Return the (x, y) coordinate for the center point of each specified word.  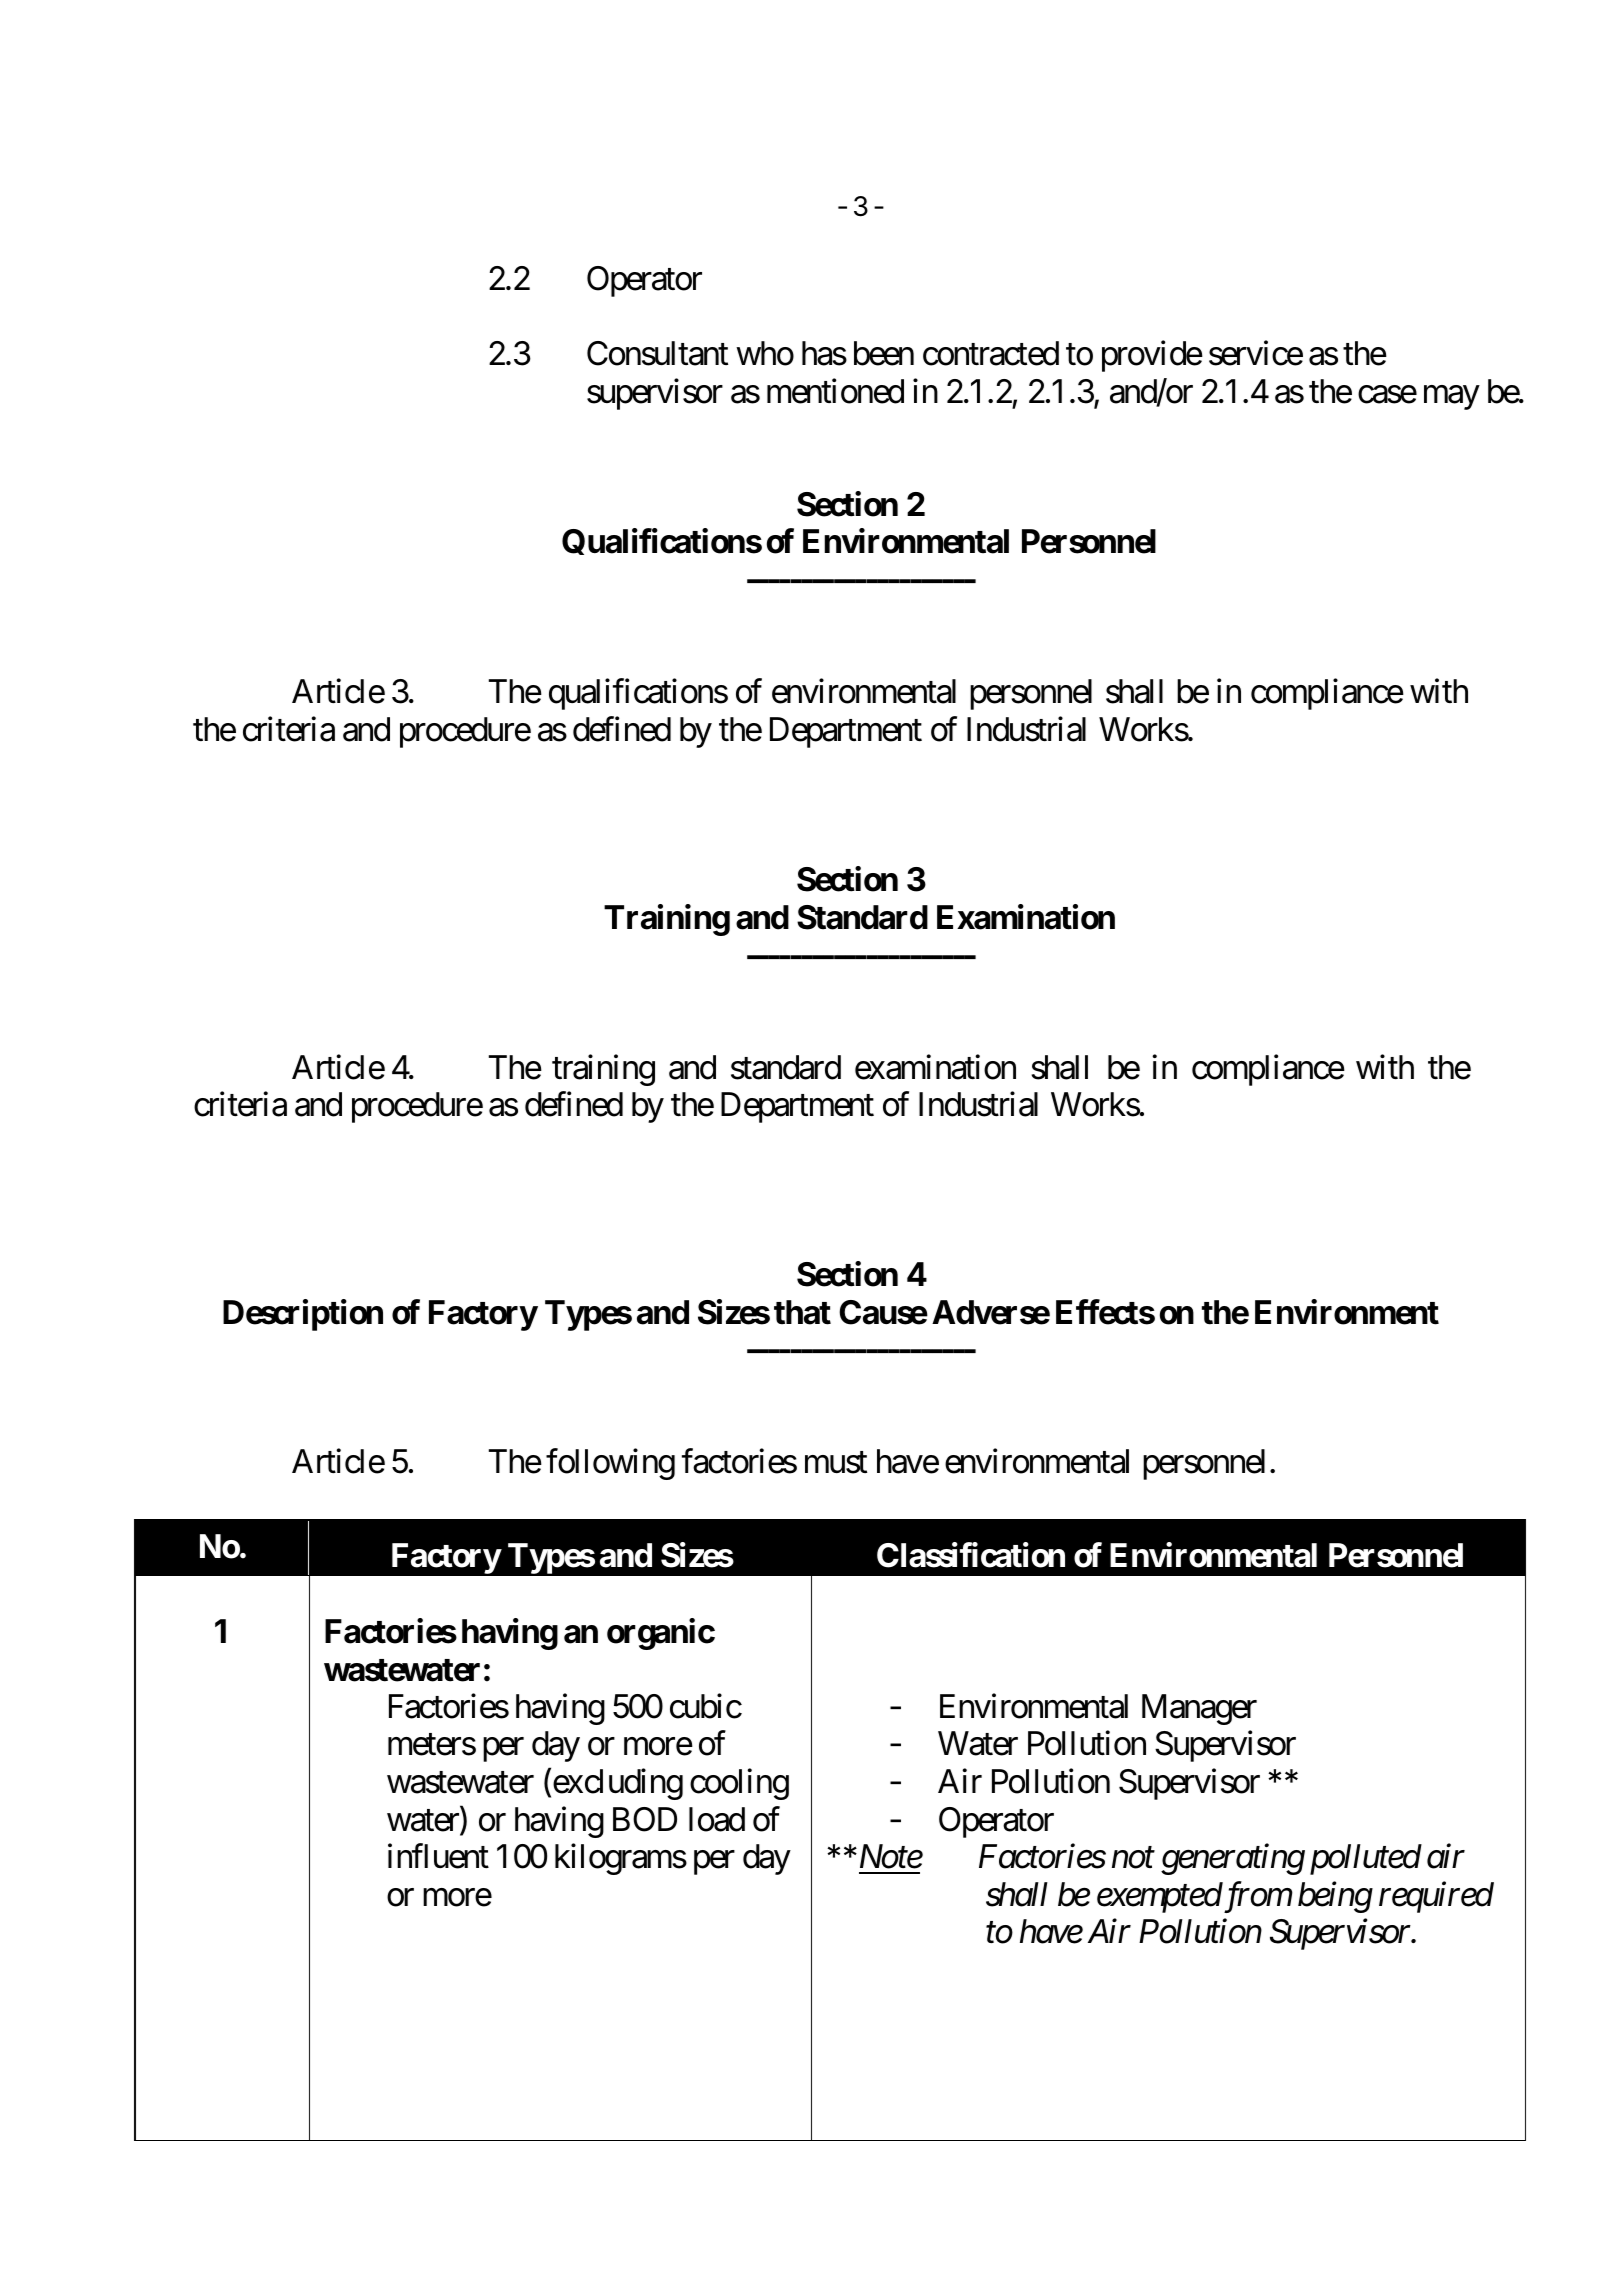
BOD (645, 1819)
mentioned (835, 391)
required (1436, 1897)
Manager (1199, 1709)
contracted (991, 353)
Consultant (657, 353)
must (836, 1463)
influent (438, 1856)
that (802, 1312)
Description (303, 1315)
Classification (971, 1555)
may (1451, 398)
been (884, 353)
